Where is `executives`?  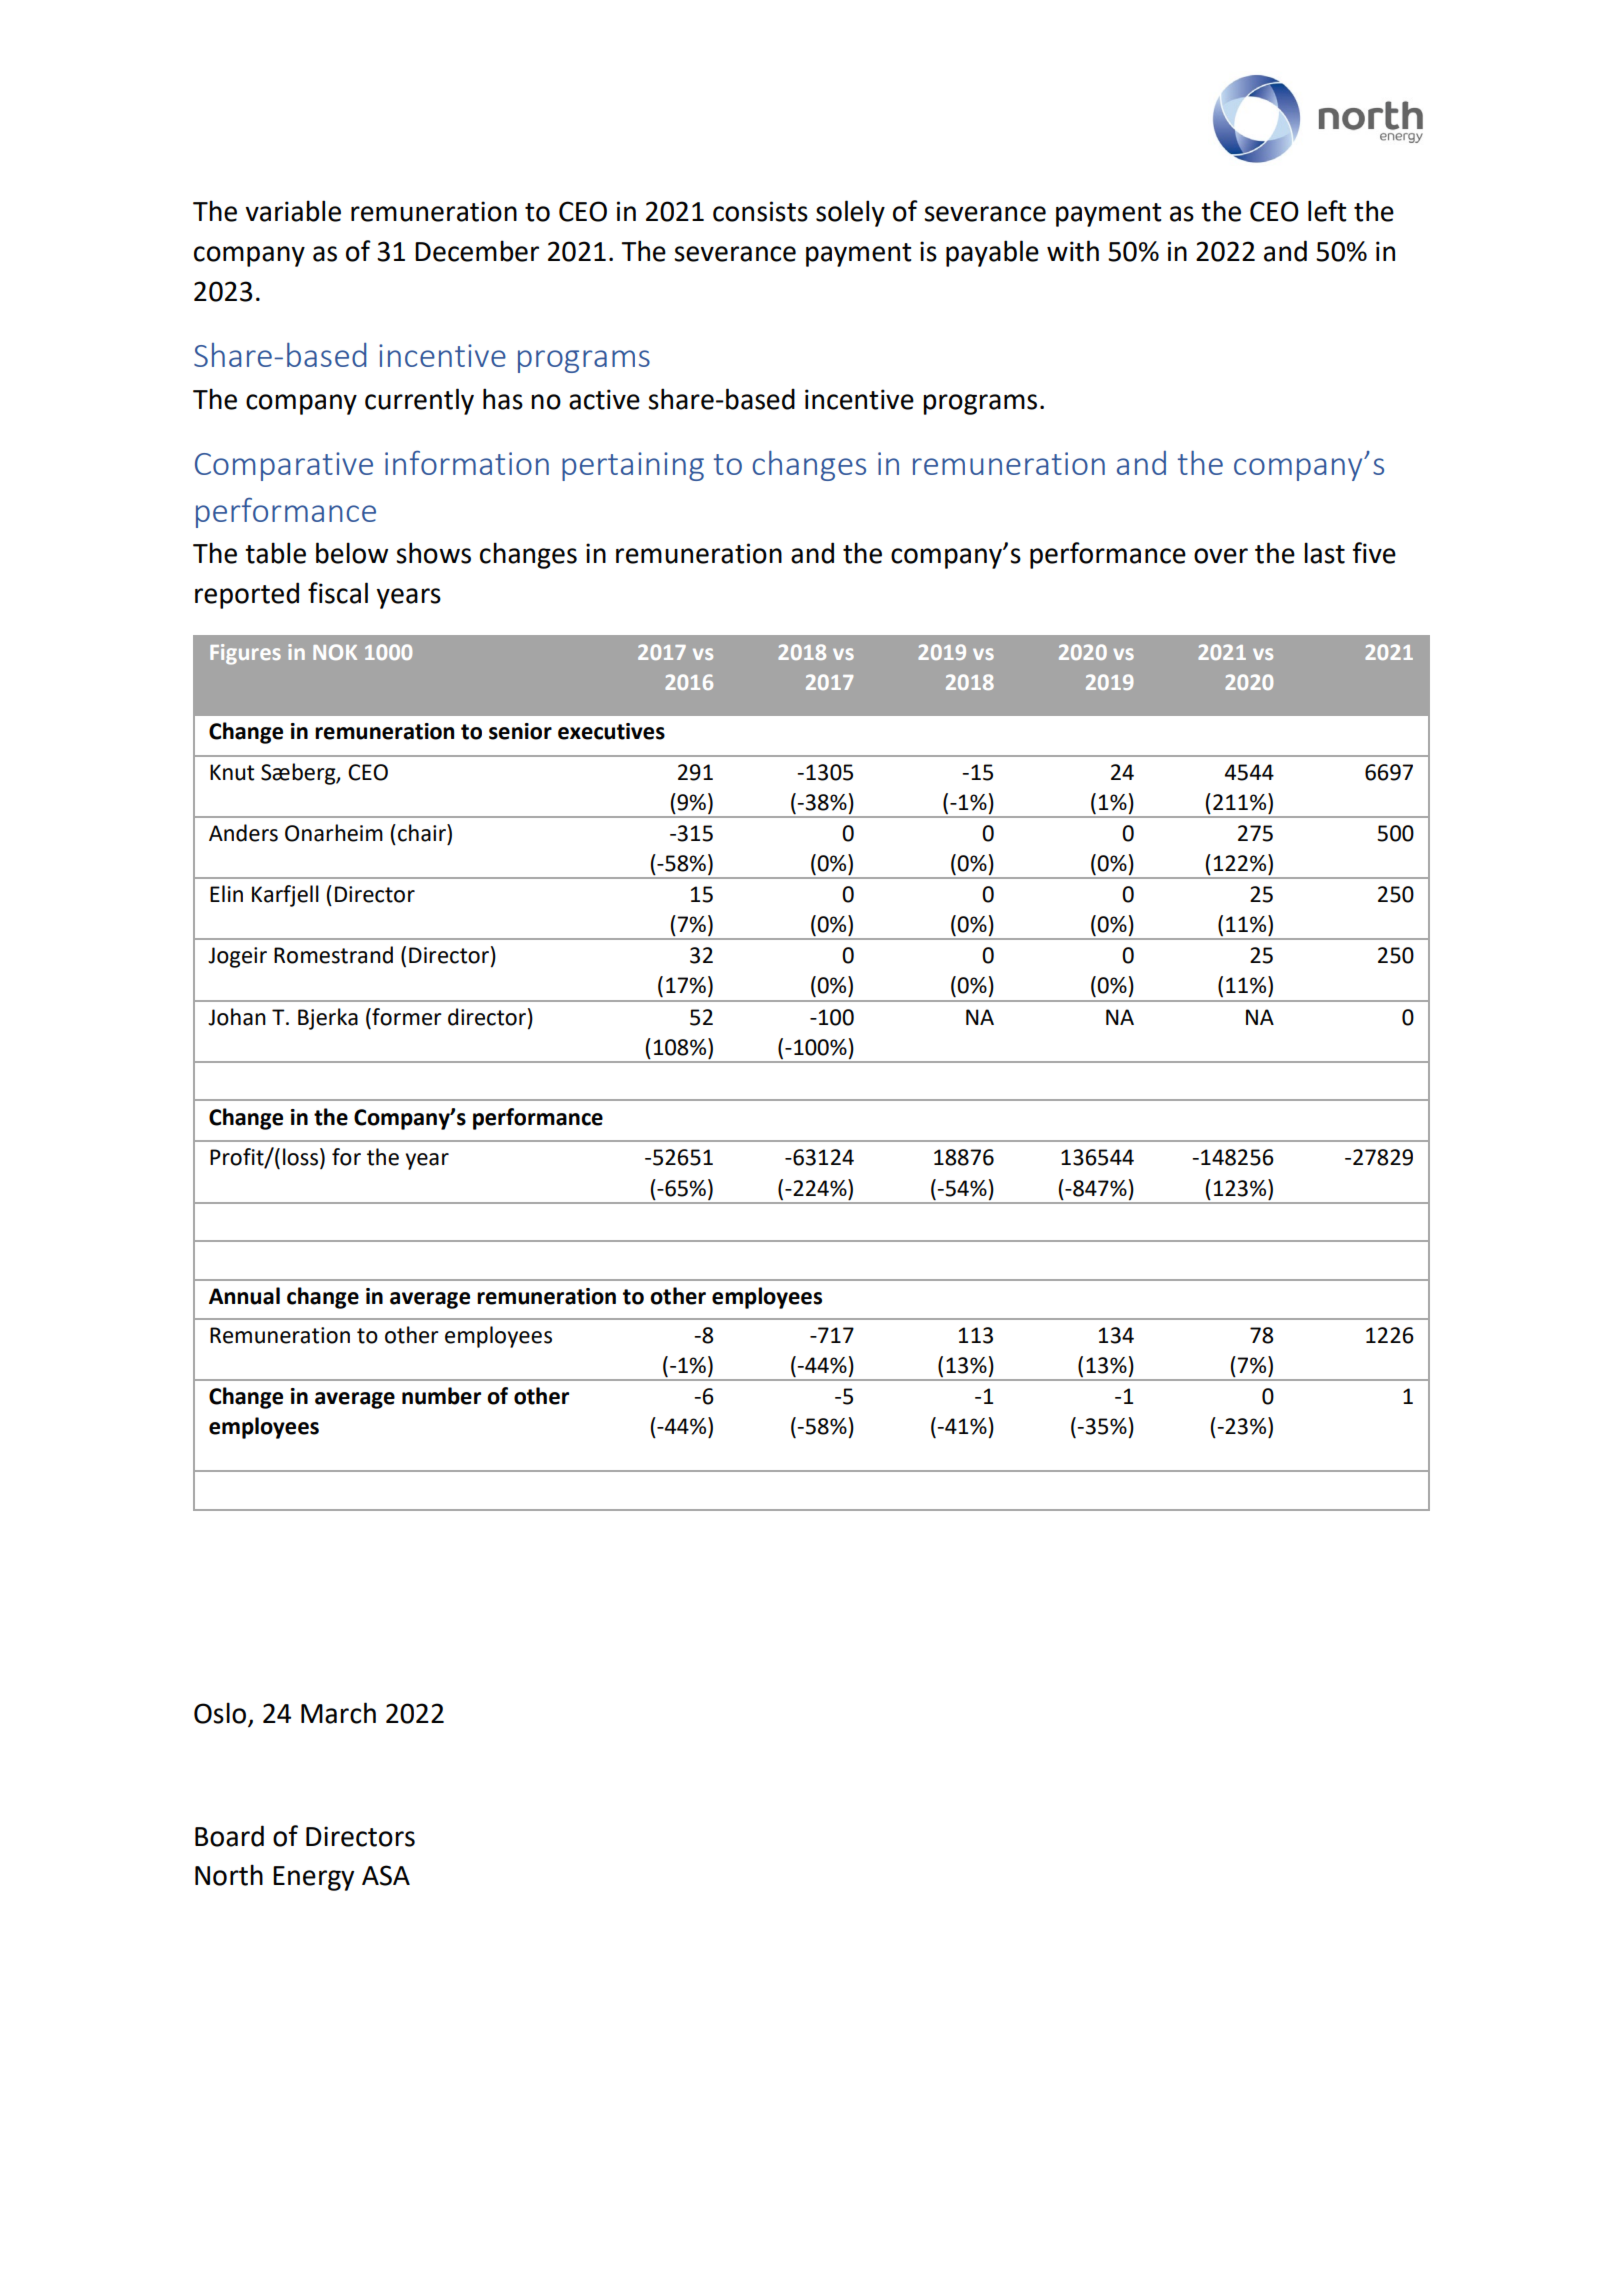 executives is located at coordinates (611, 731).
